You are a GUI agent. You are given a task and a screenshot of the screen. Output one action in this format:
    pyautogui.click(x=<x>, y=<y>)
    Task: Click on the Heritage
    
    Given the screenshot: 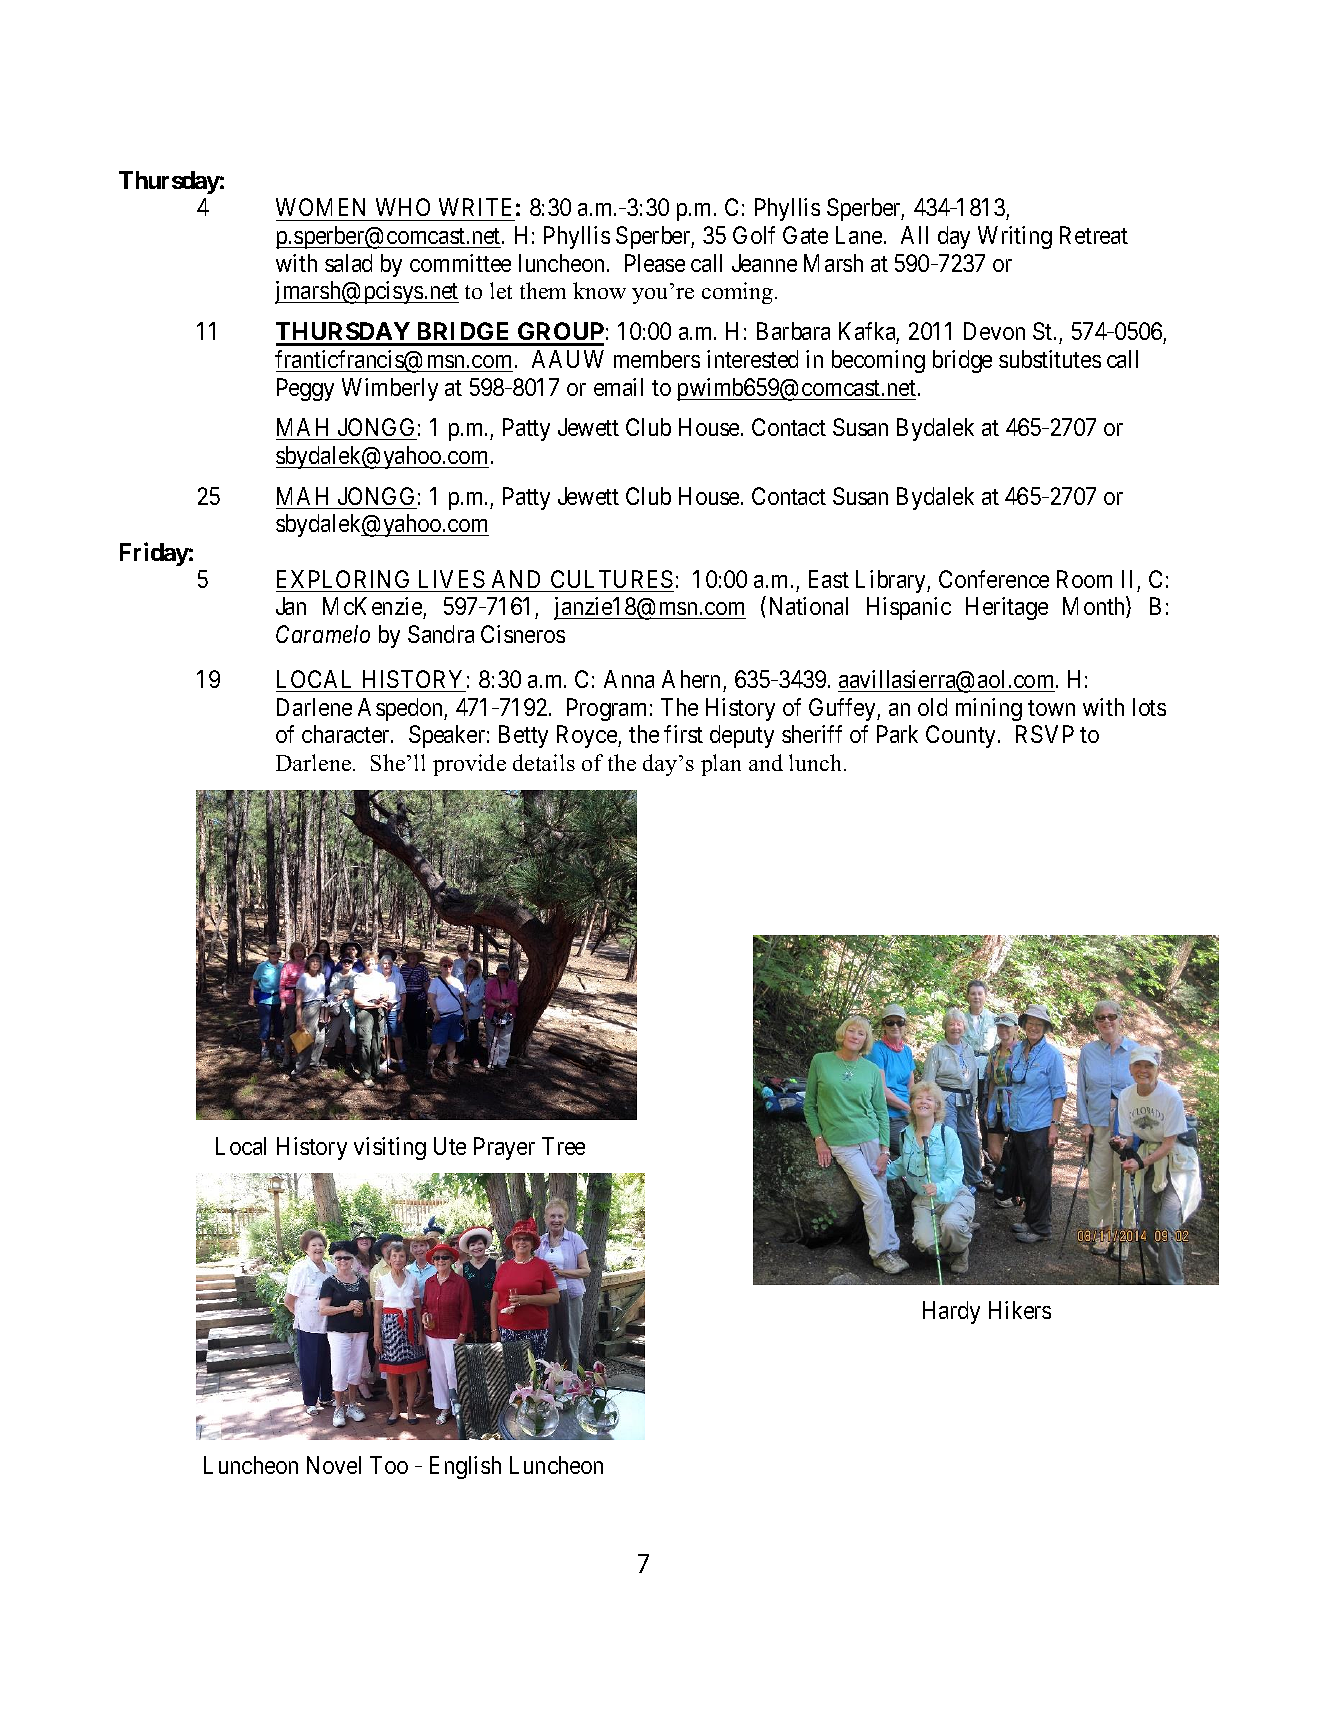 What is the action you would take?
    pyautogui.click(x=1007, y=608)
